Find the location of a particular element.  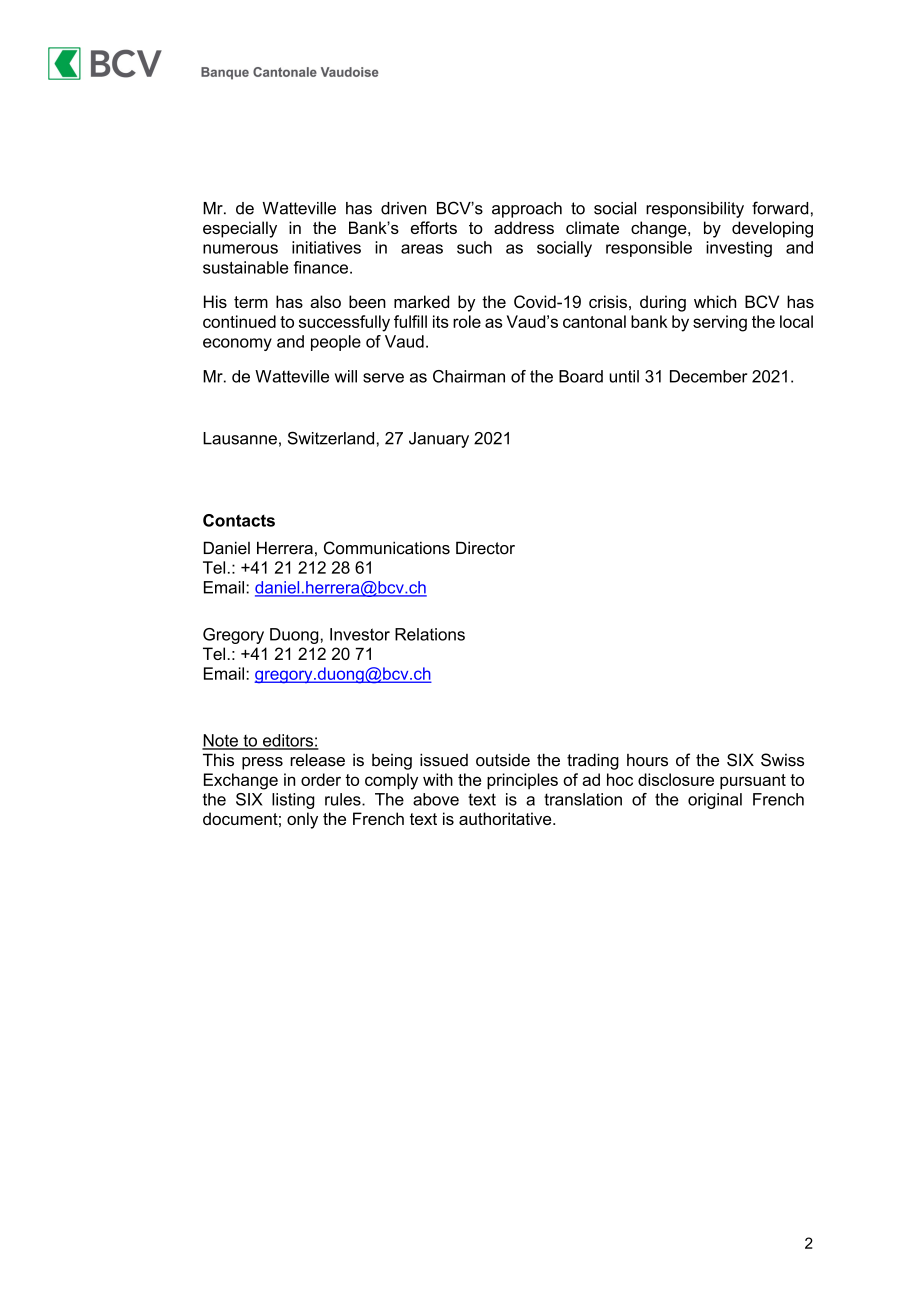

investing is located at coordinates (739, 249).
